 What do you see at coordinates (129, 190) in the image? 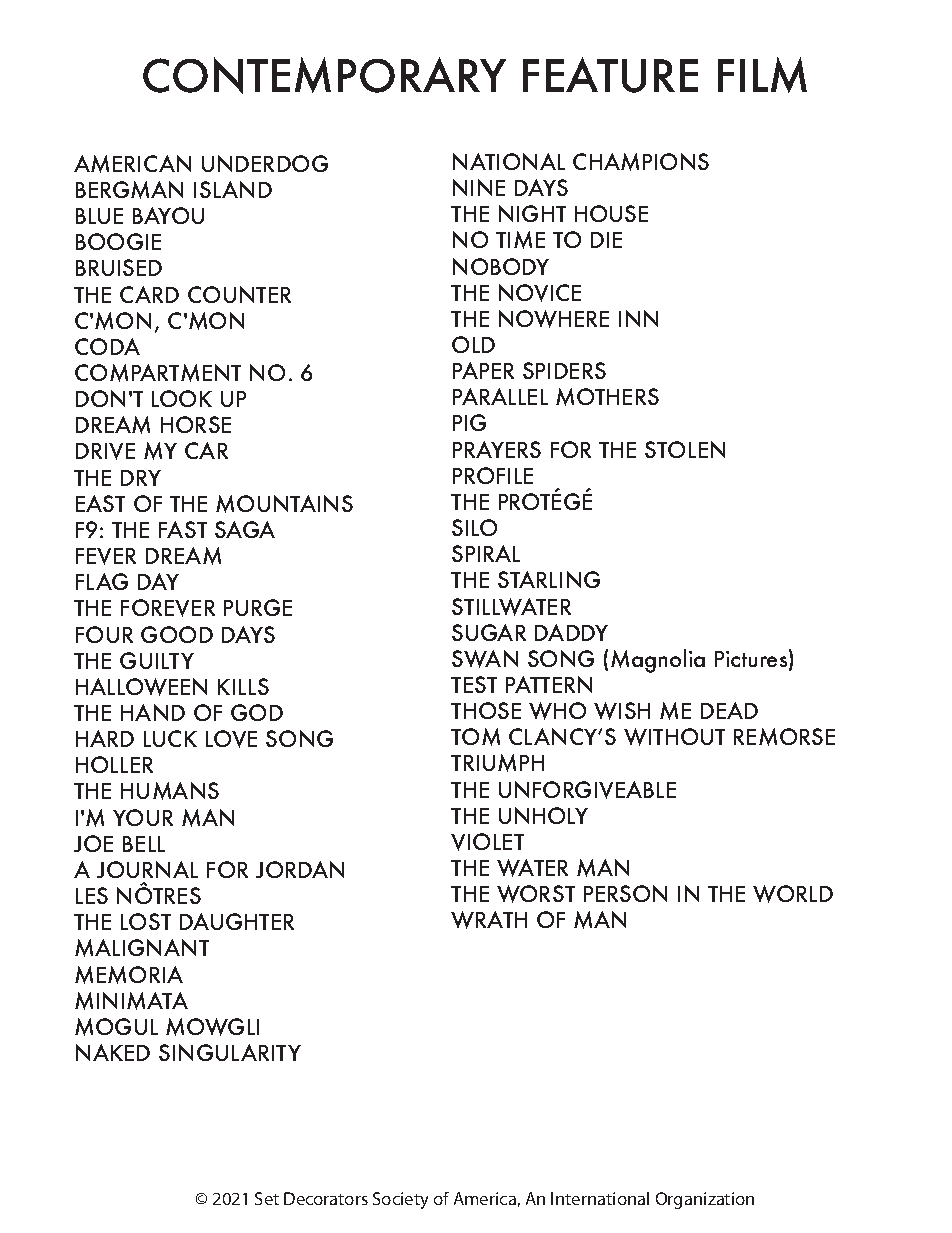
I see `BERGMAN` at bounding box center [129, 190].
